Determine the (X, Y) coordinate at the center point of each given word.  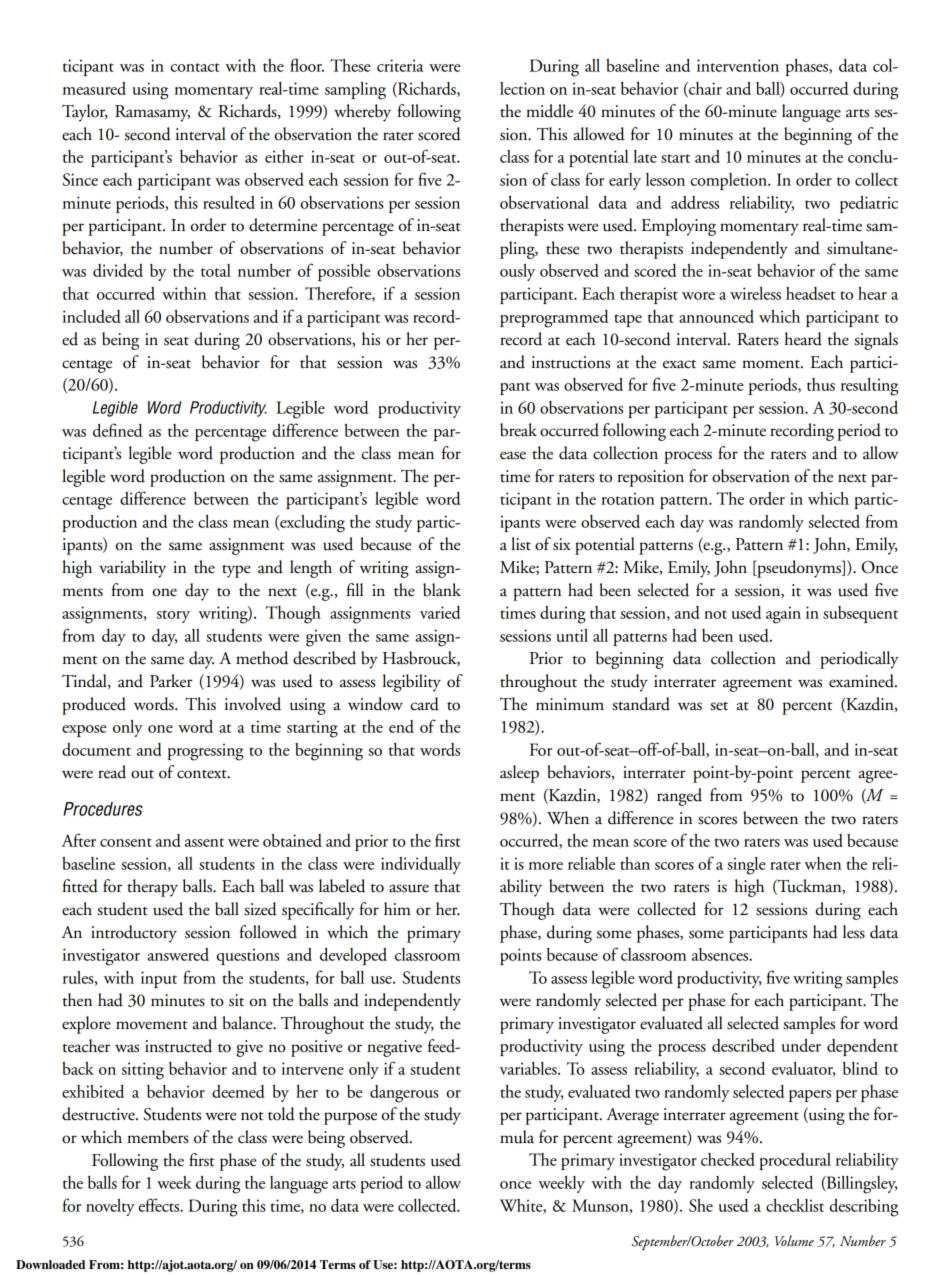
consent (126, 842)
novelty (110, 1207)
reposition (650, 478)
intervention (738, 65)
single (746, 866)
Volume (794, 1240)
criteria (400, 65)
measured (94, 88)
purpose (350, 1118)
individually (421, 865)
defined (117, 430)
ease (513, 455)
